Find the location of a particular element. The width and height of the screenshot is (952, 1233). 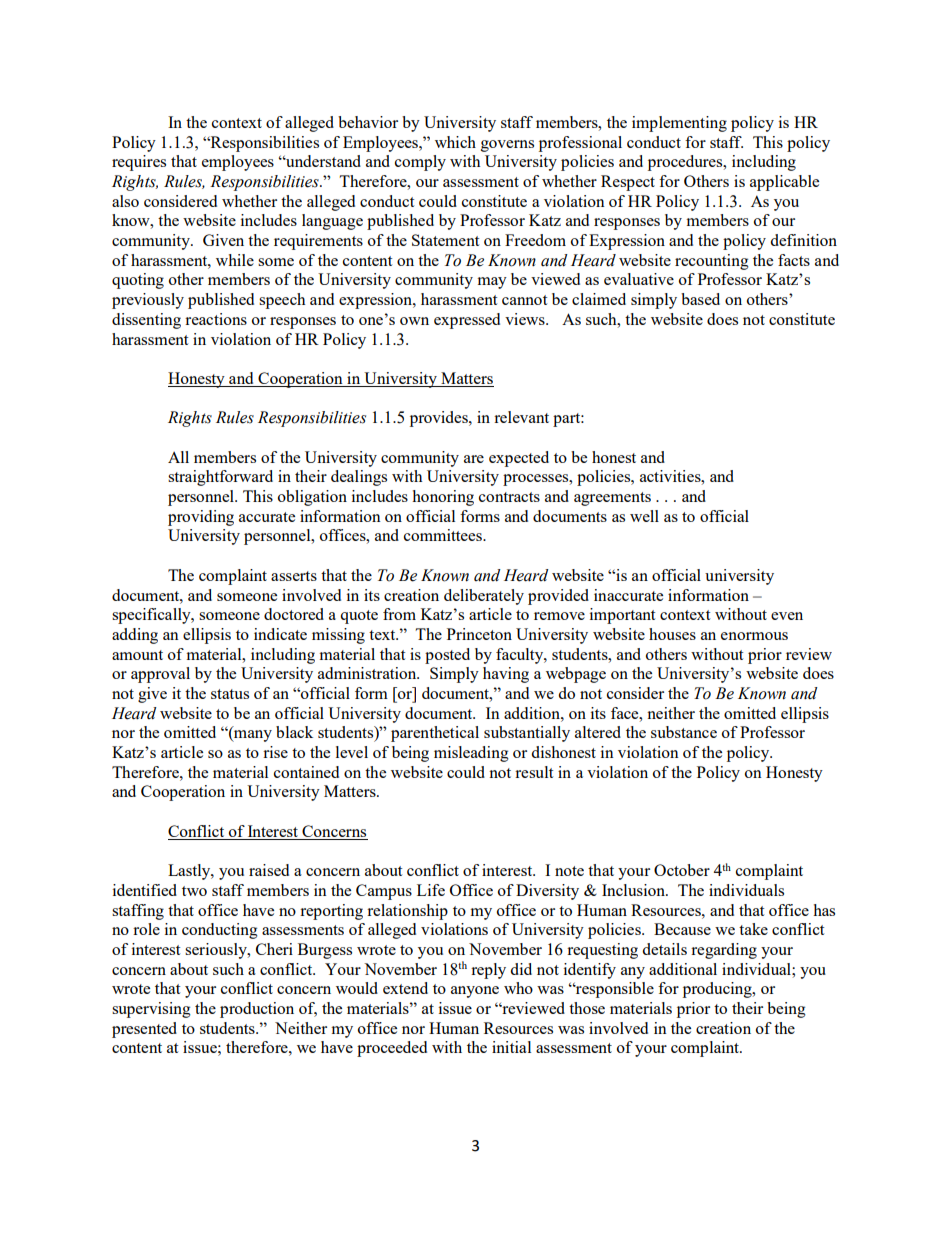

which is located at coordinates (455, 142).
